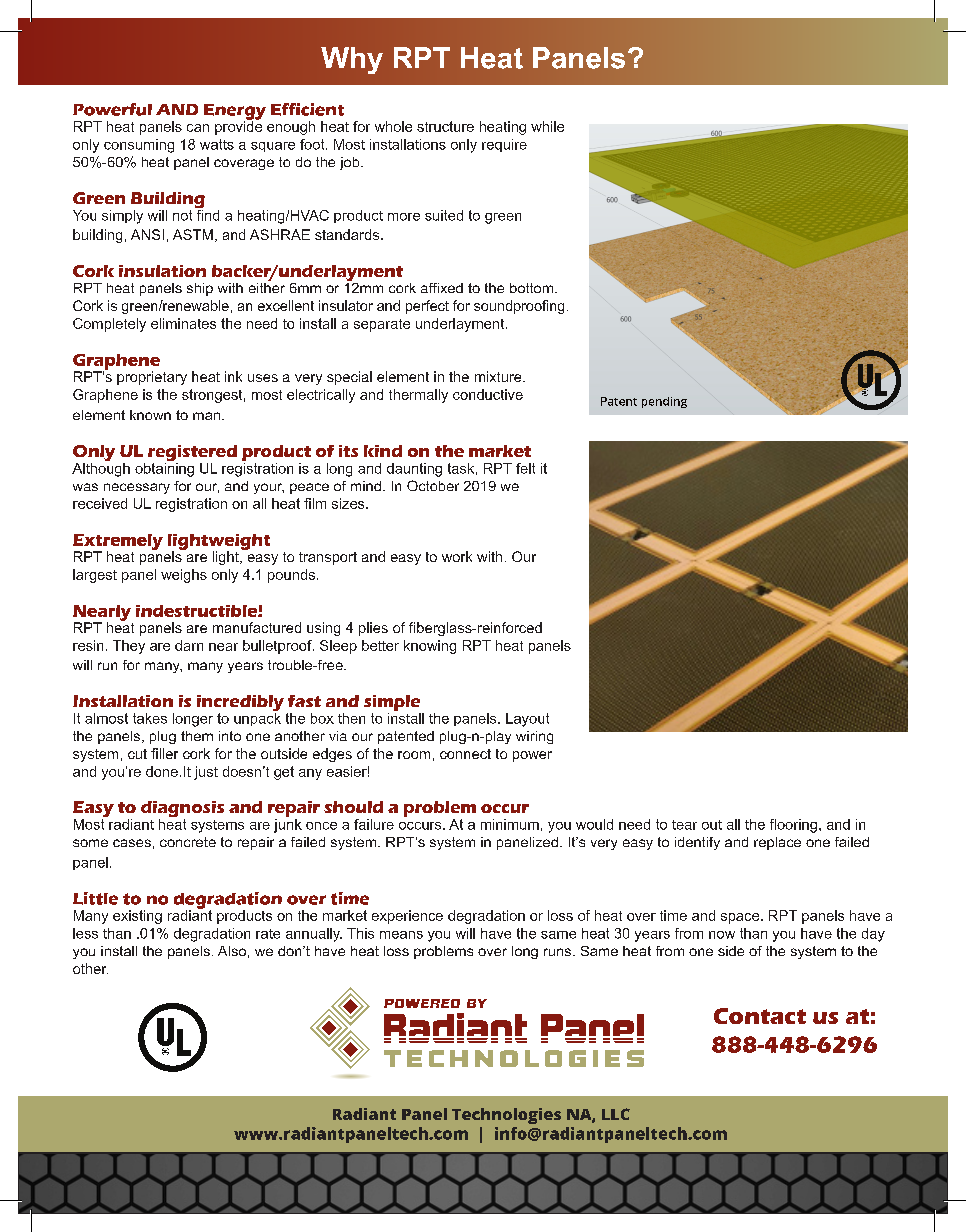 The width and height of the screenshot is (966, 1232). I want to click on work, so click(457, 556).
